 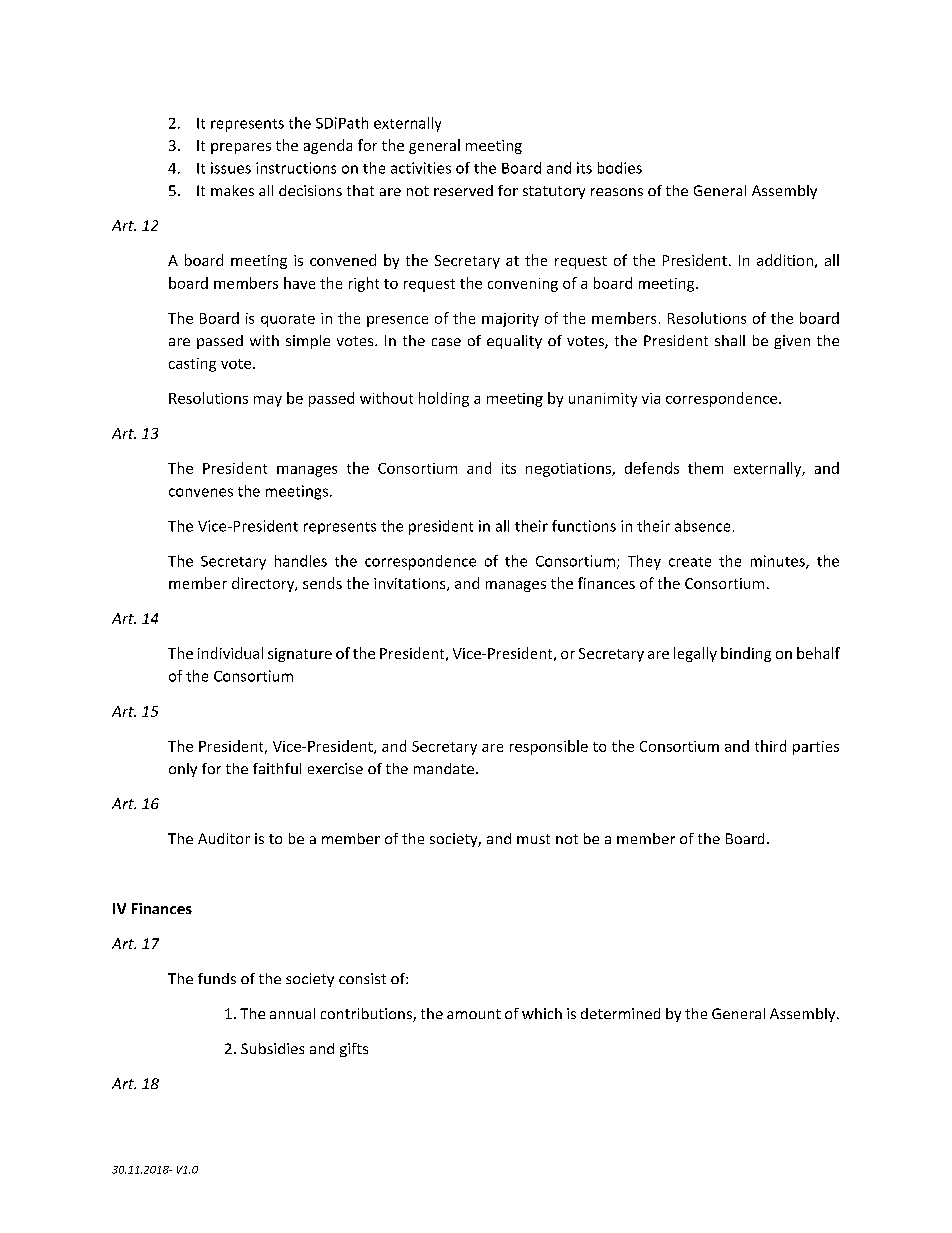 What do you see at coordinates (277, 768) in the document?
I see `faithful` at bounding box center [277, 768].
